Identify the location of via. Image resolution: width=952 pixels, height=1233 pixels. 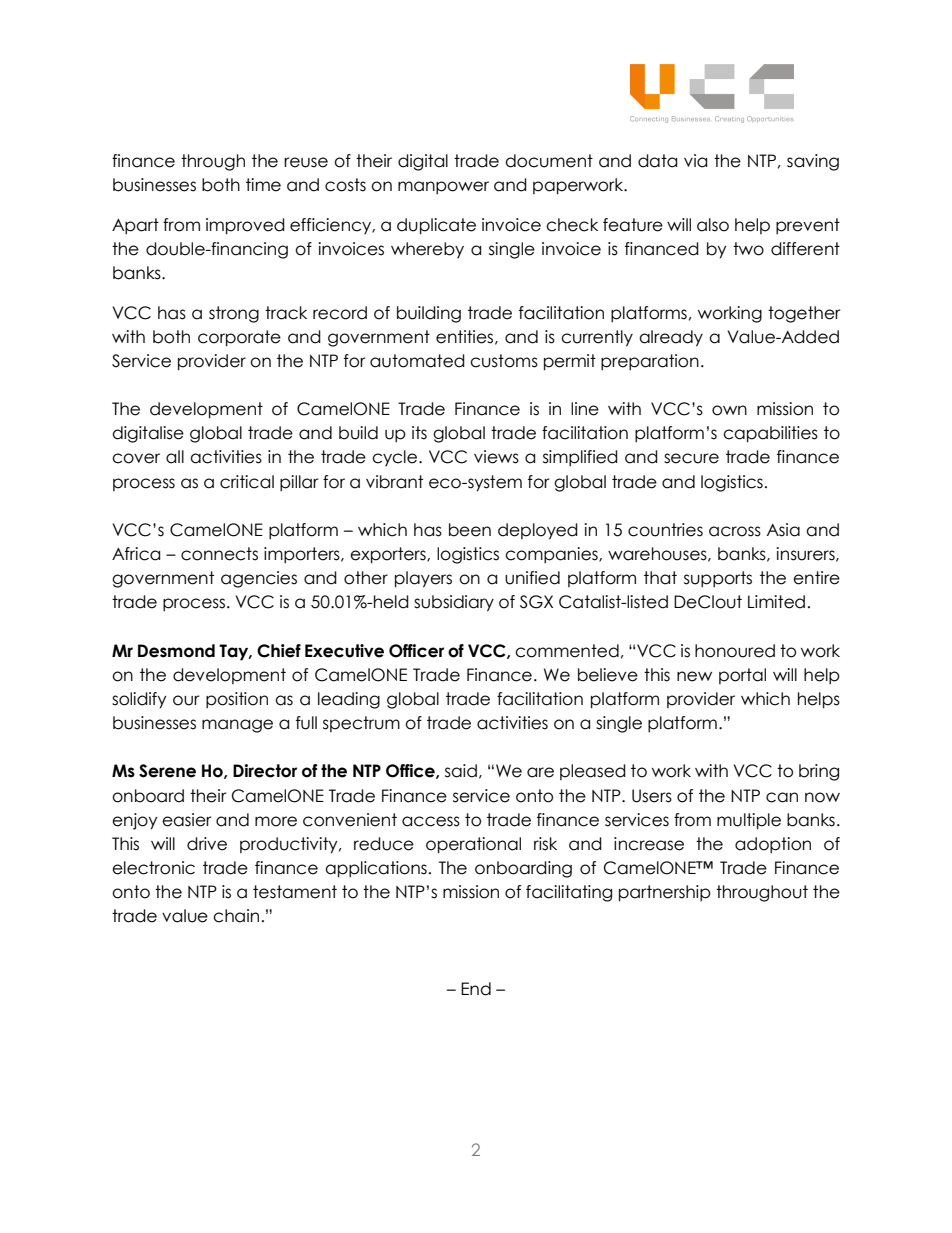
(695, 161).
